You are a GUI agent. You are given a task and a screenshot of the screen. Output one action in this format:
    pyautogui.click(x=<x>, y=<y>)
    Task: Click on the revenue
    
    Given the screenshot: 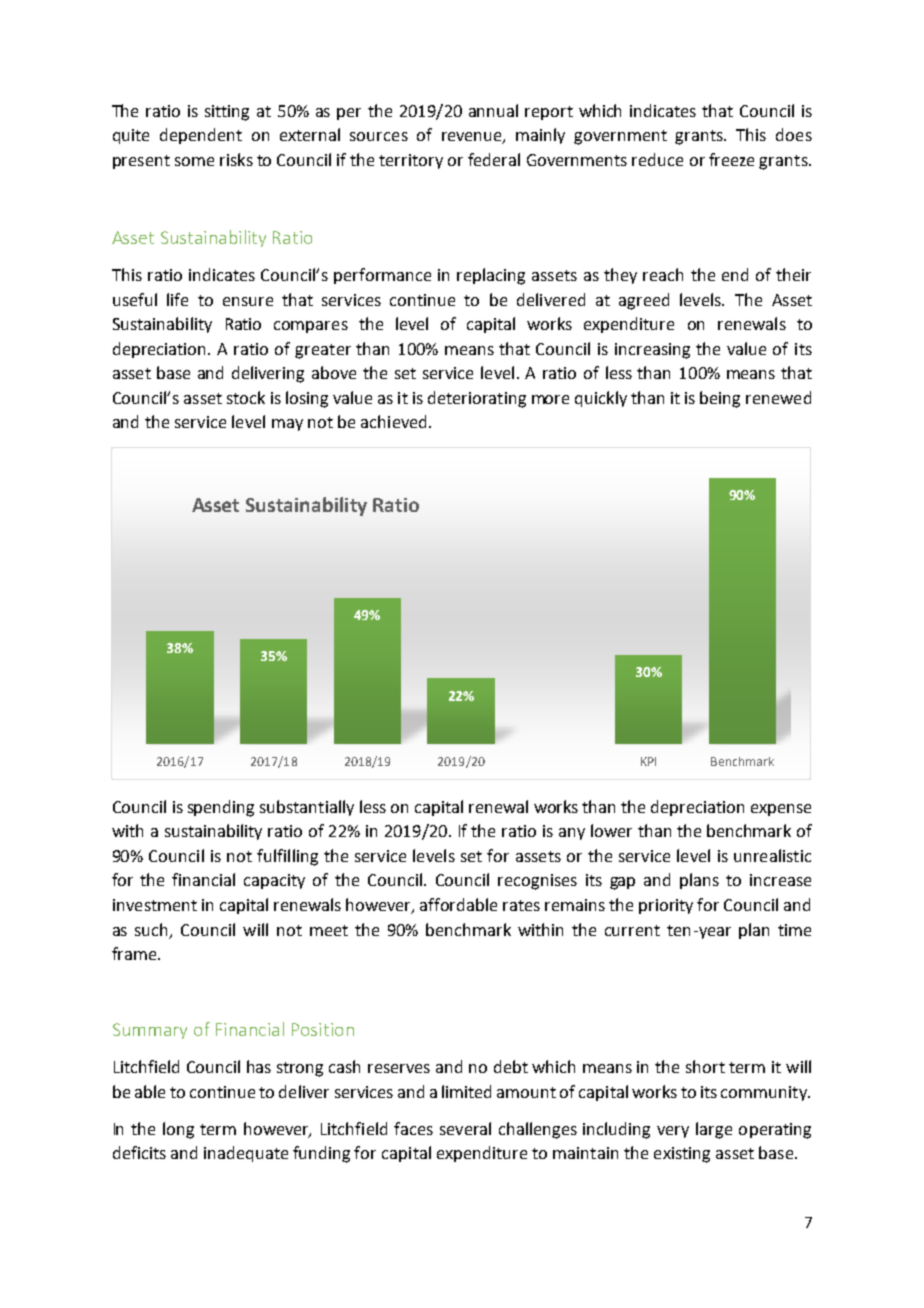 What is the action you would take?
    pyautogui.click(x=473, y=138)
